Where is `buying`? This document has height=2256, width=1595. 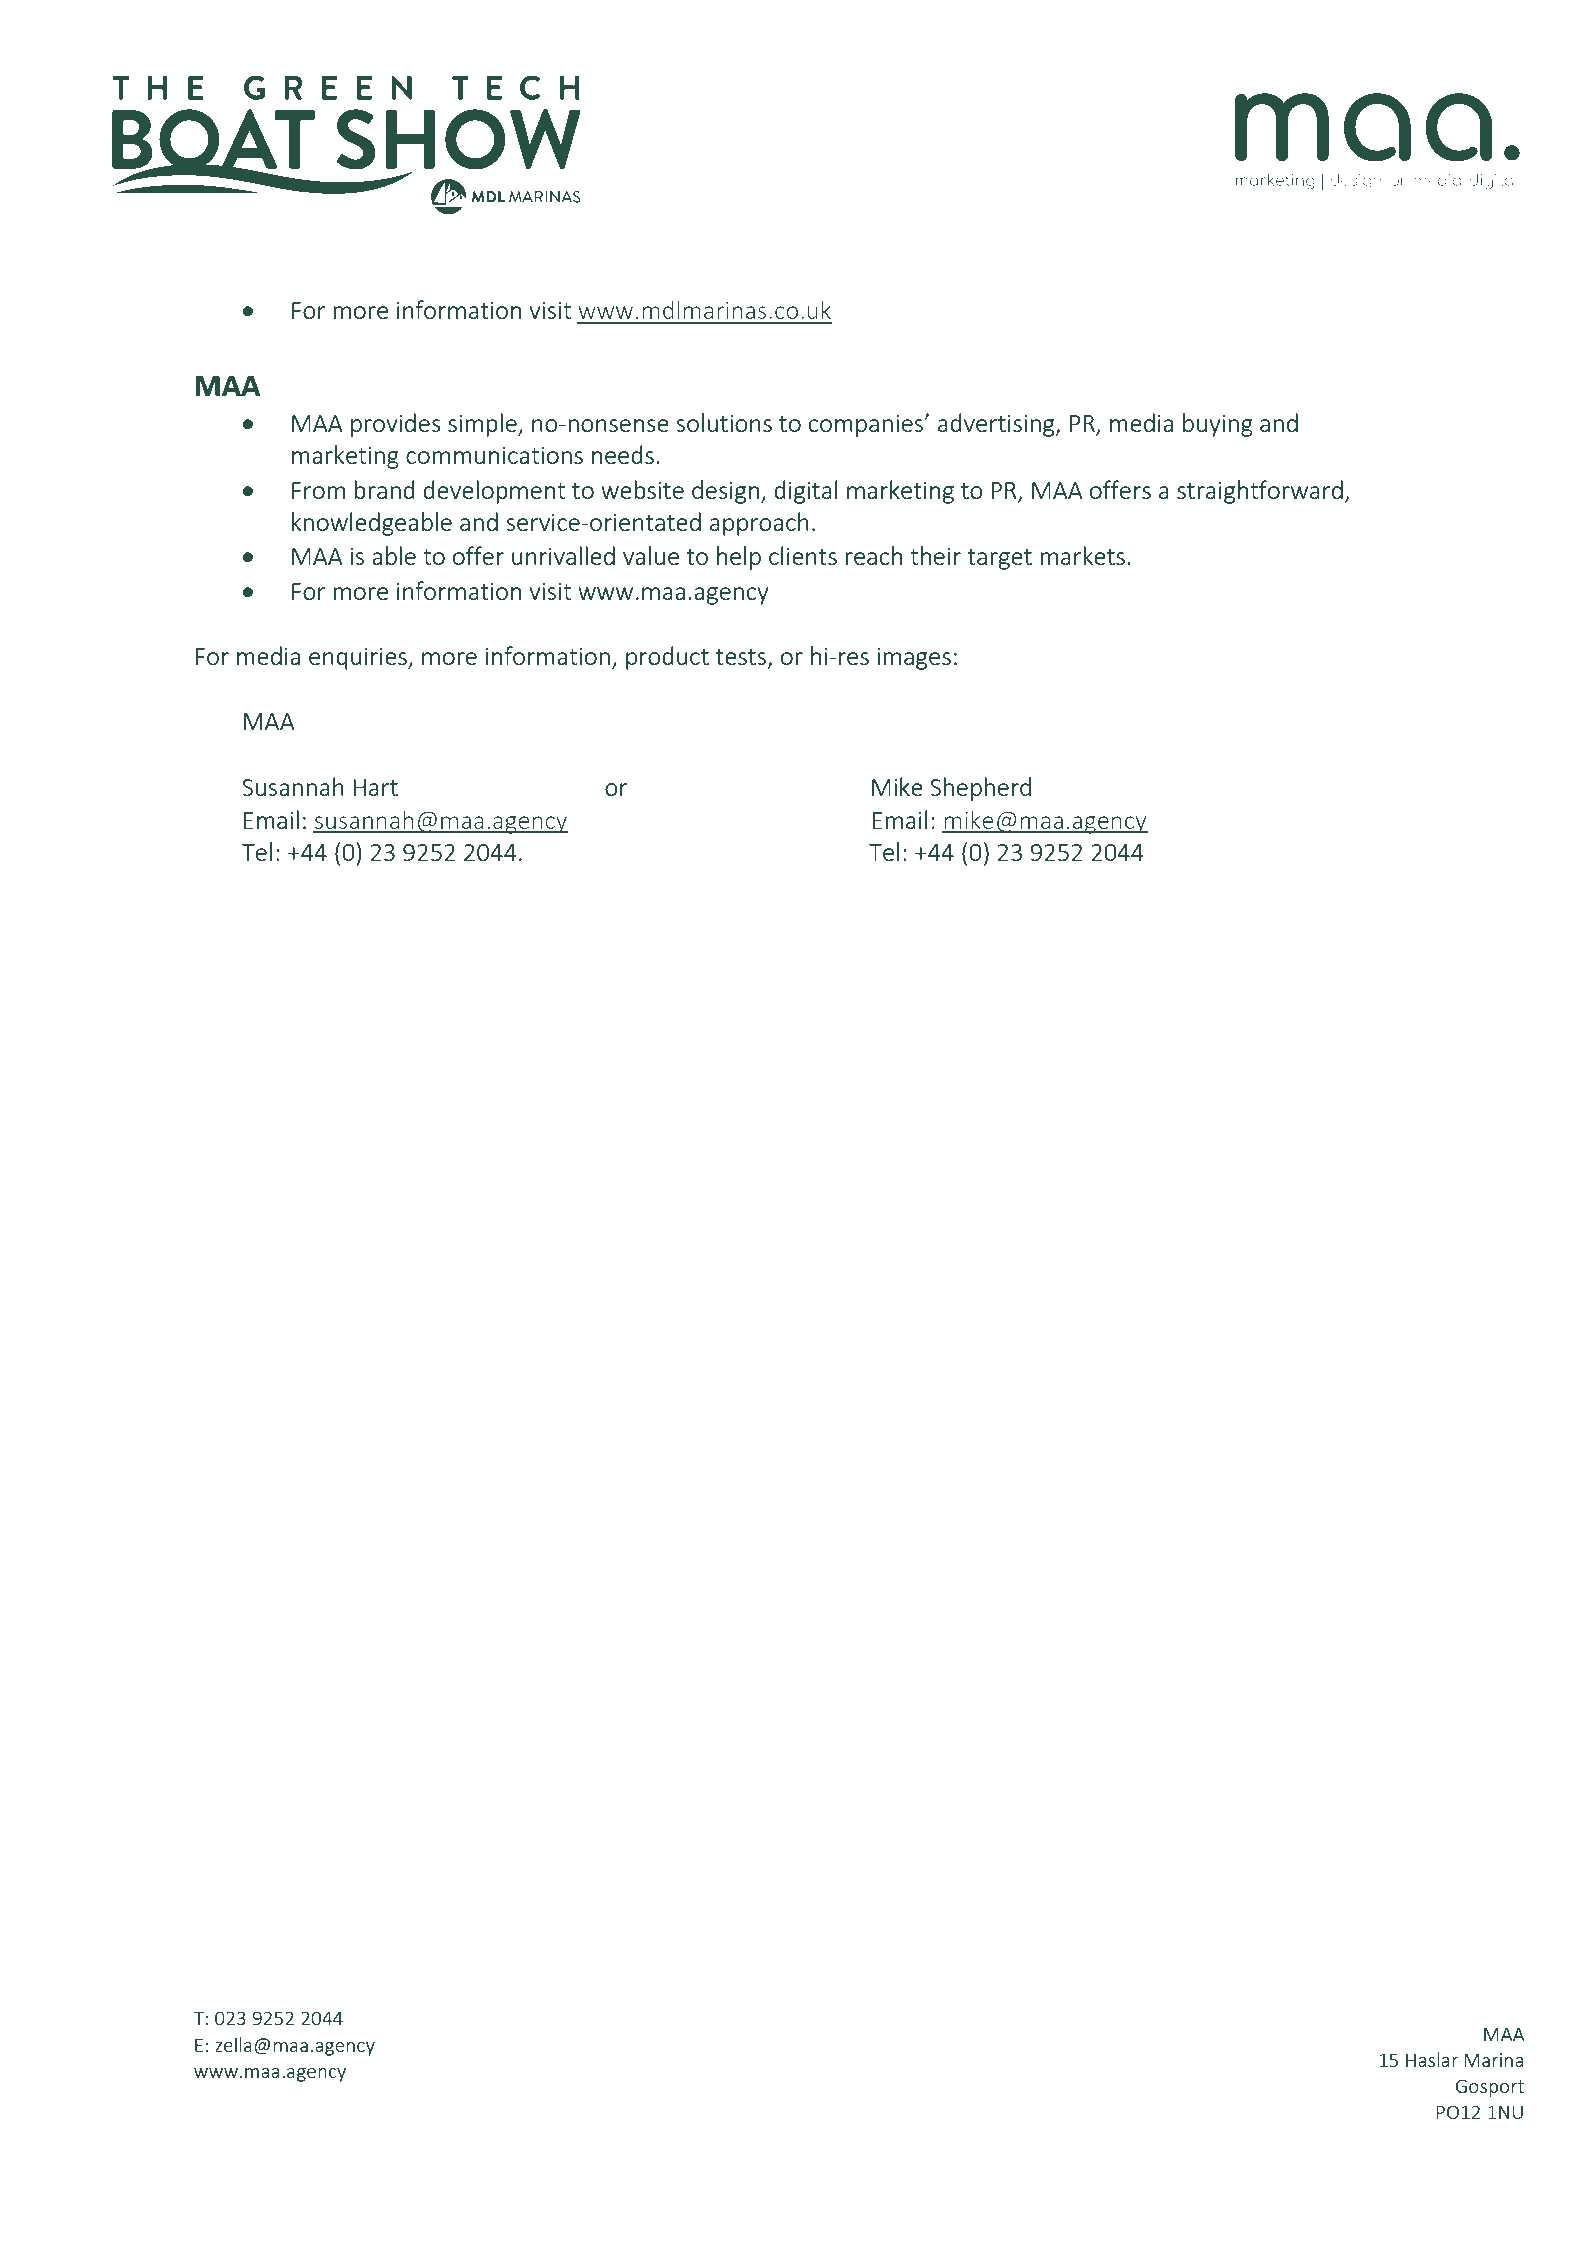
buying is located at coordinates (1218, 425).
